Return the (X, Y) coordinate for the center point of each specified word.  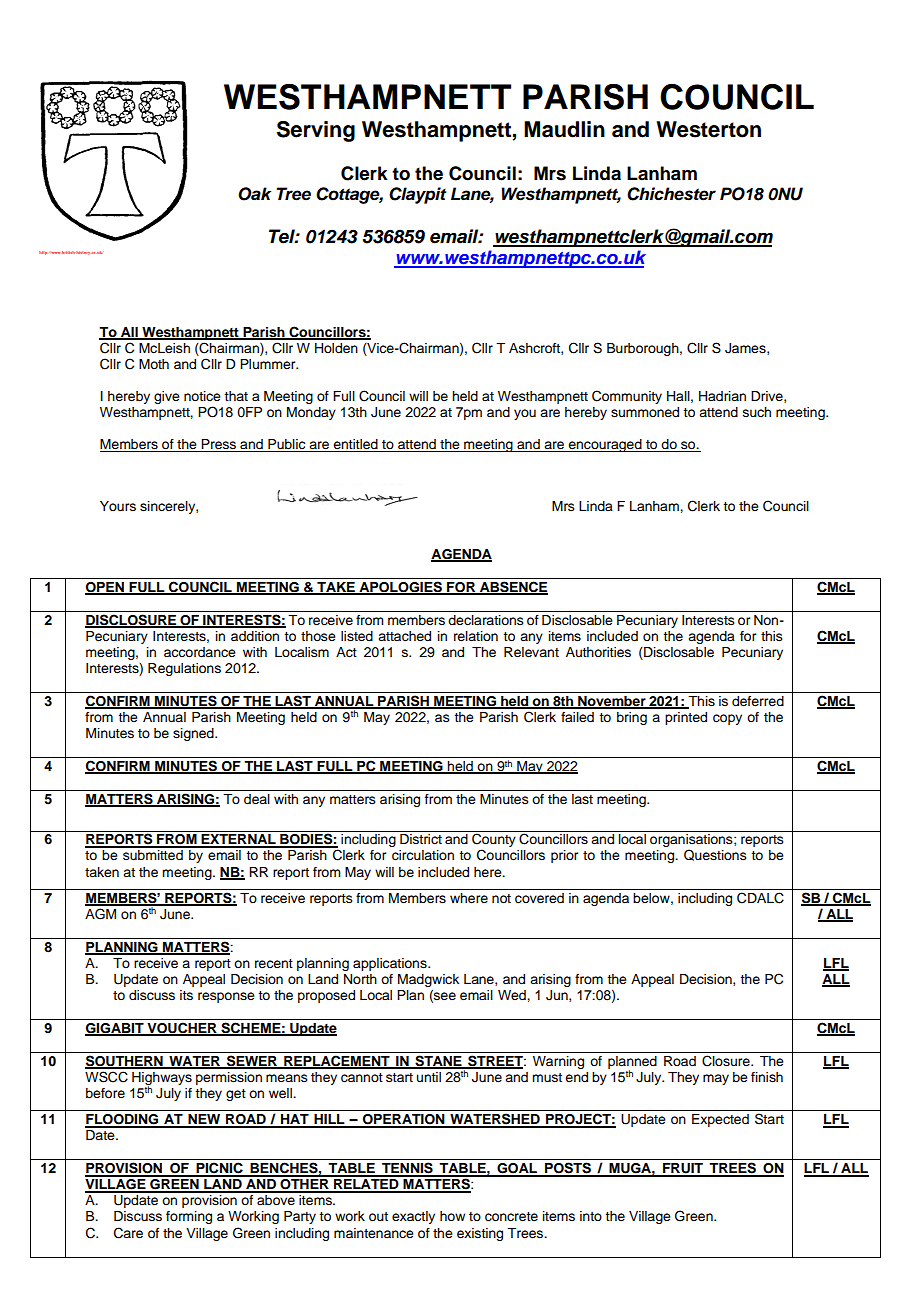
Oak (254, 194)
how (452, 1216)
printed (686, 718)
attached (404, 636)
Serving (316, 131)
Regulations (184, 669)
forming (189, 1217)
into (591, 1216)
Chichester (671, 194)
